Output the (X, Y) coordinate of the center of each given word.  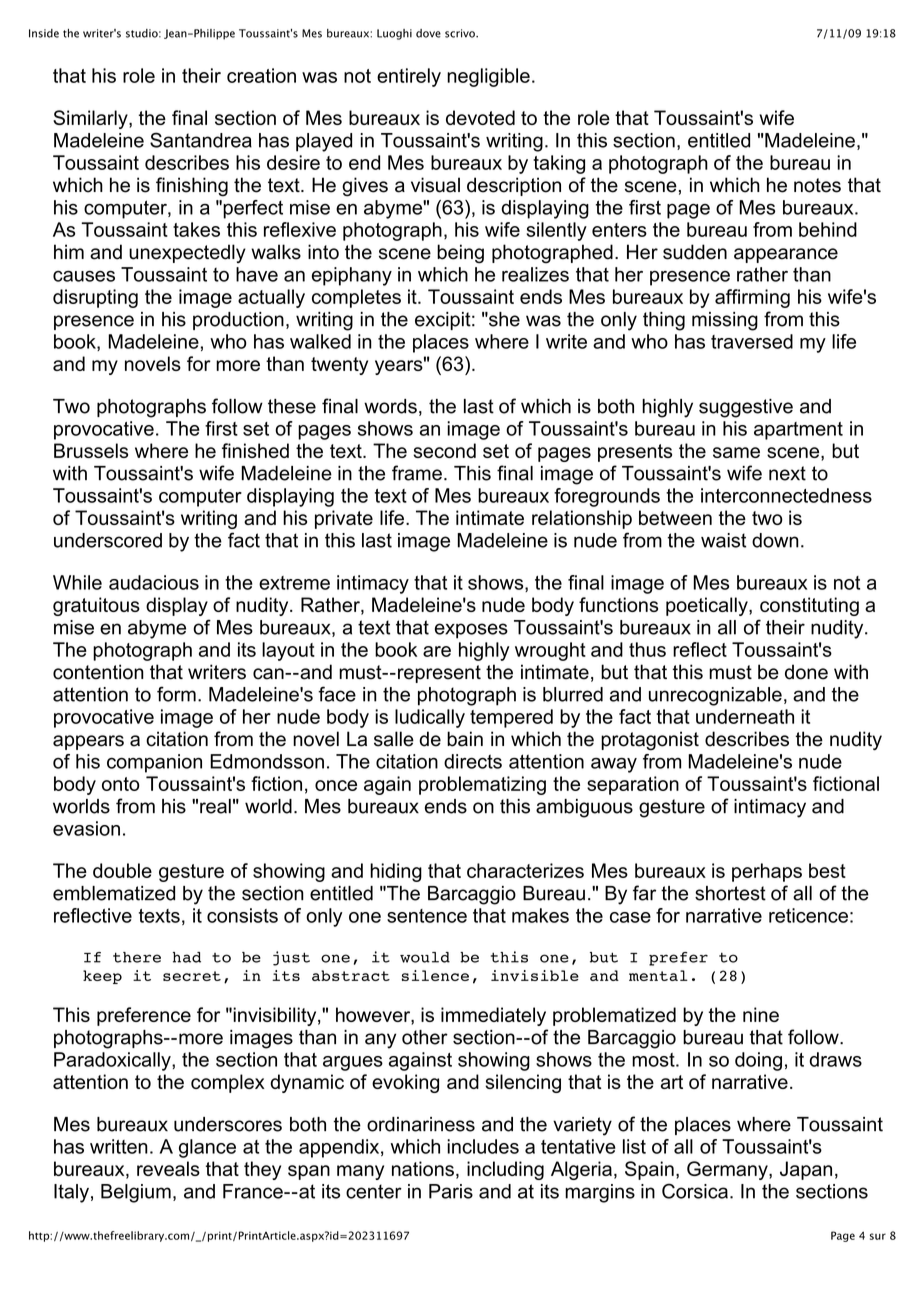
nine (761, 1014)
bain (465, 739)
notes (817, 185)
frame (417, 473)
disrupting (95, 298)
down (775, 540)
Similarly (91, 119)
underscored (108, 540)
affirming (752, 298)
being (460, 254)
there (137, 957)
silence (435, 975)
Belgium (136, 1193)
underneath (745, 716)
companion (154, 763)
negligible (488, 77)
